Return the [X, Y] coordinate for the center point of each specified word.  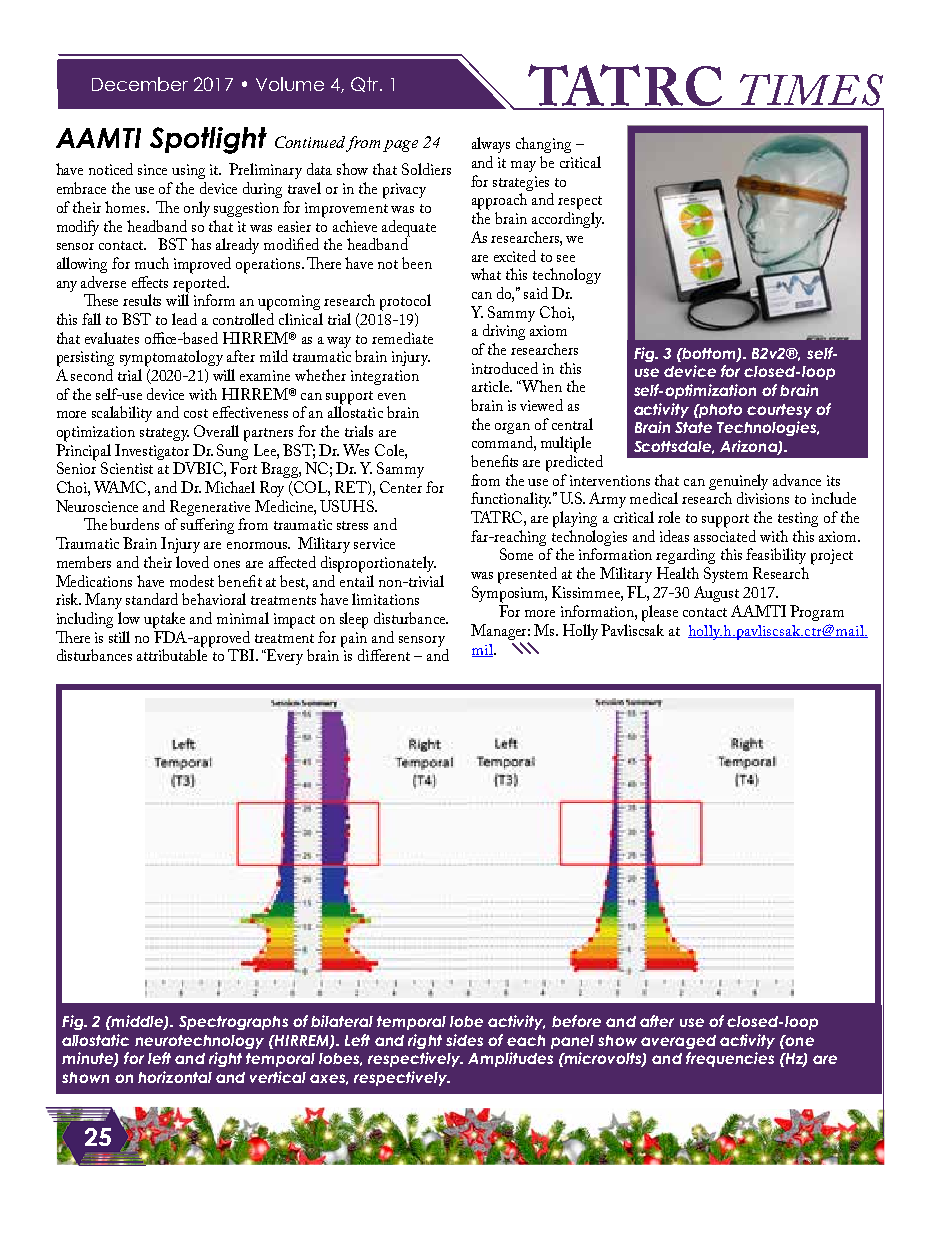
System [726, 575]
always [491, 145]
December [140, 84]
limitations [385, 599]
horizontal [175, 1077]
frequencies [730, 1059]
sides [464, 1040]
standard [152, 599]
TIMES [811, 91]
